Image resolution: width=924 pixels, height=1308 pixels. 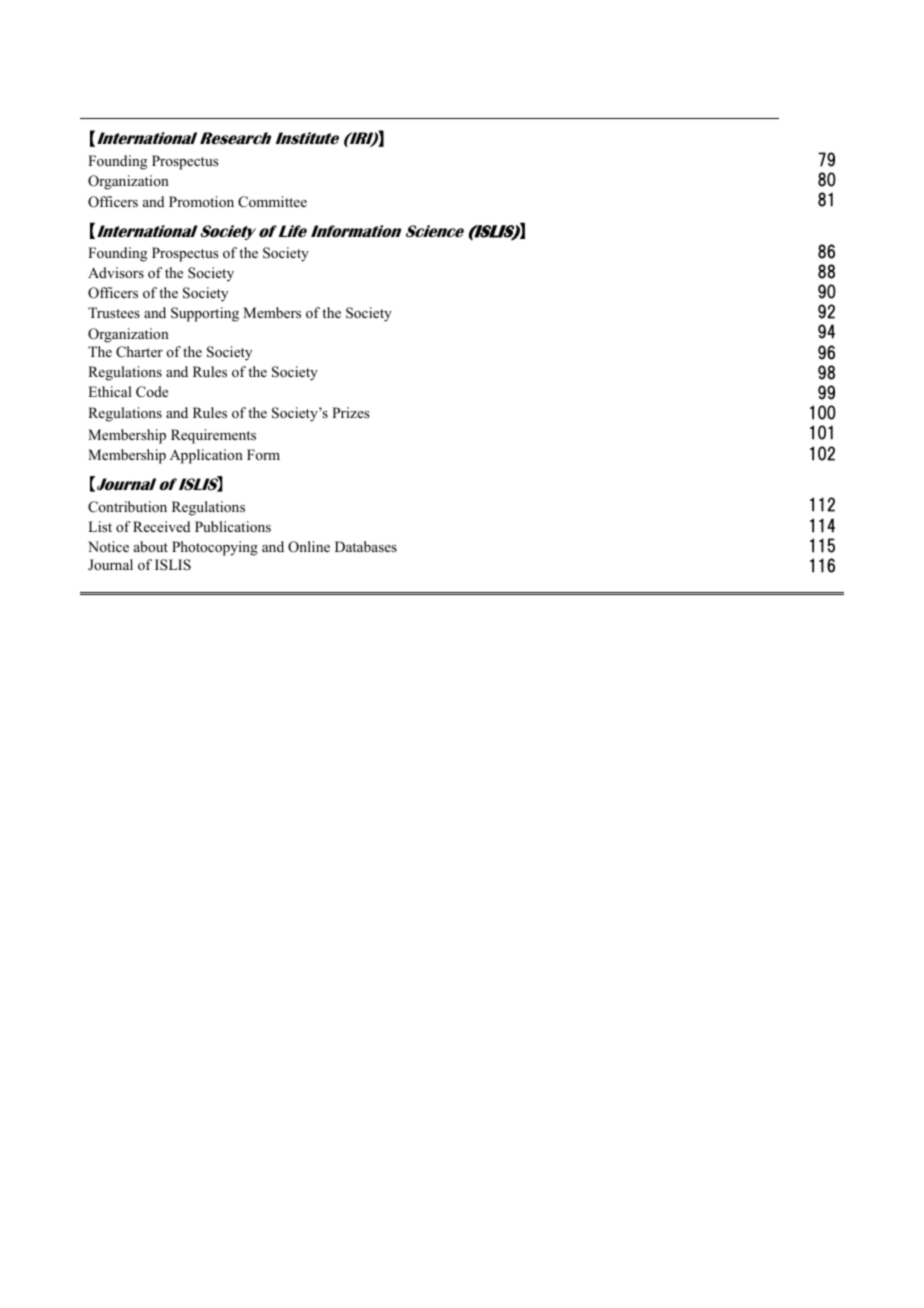 What do you see at coordinates (110, 391) in the screenshot?
I see `Ethical` at bounding box center [110, 391].
